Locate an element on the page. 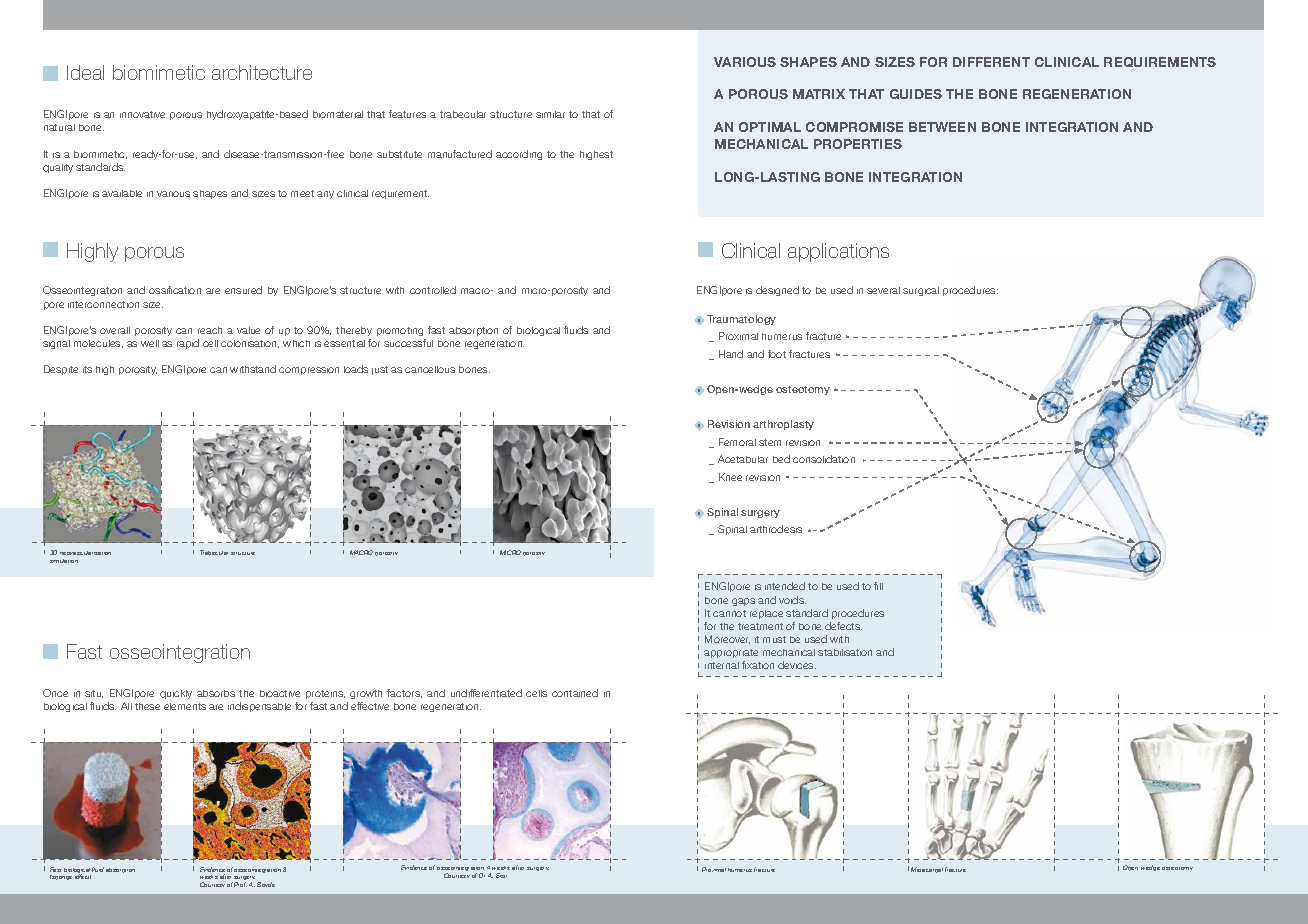 The height and width of the document is (924, 1308). Metacarpal is located at coordinates (927, 870).
